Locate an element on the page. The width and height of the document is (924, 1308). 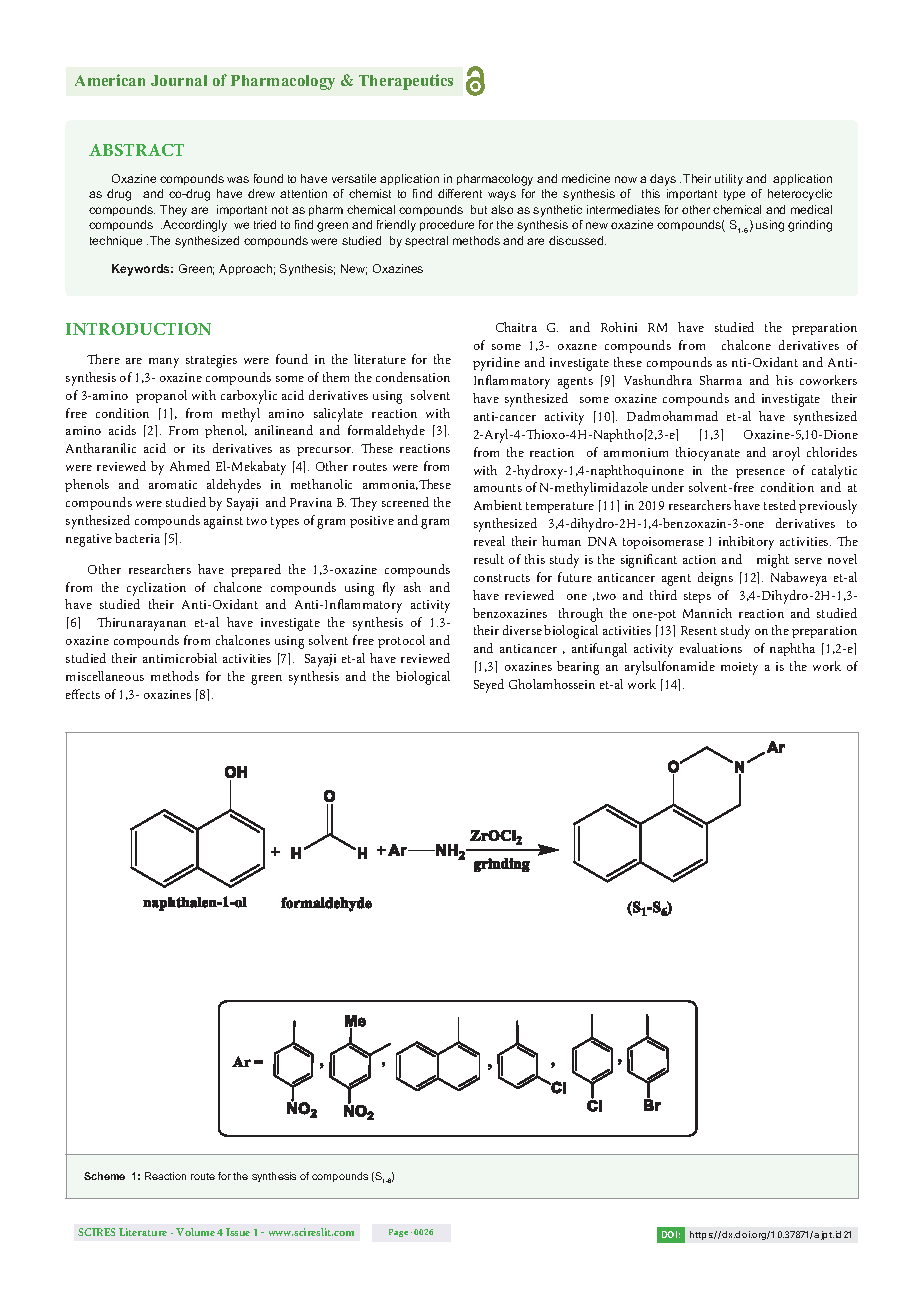
moiety is located at coordinates (739, 668).
